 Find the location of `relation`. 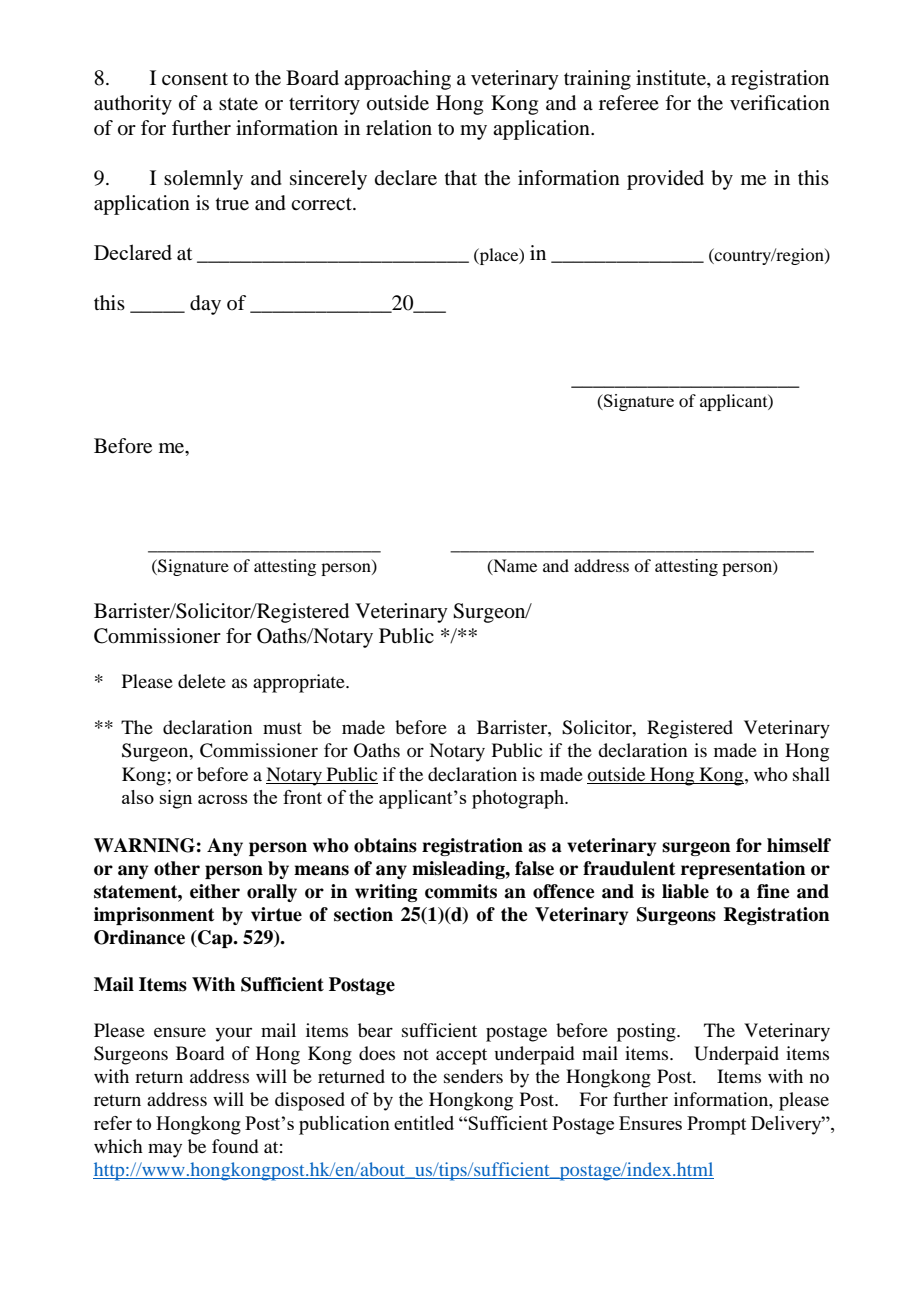

relation is located at coordinates (399, 127).
